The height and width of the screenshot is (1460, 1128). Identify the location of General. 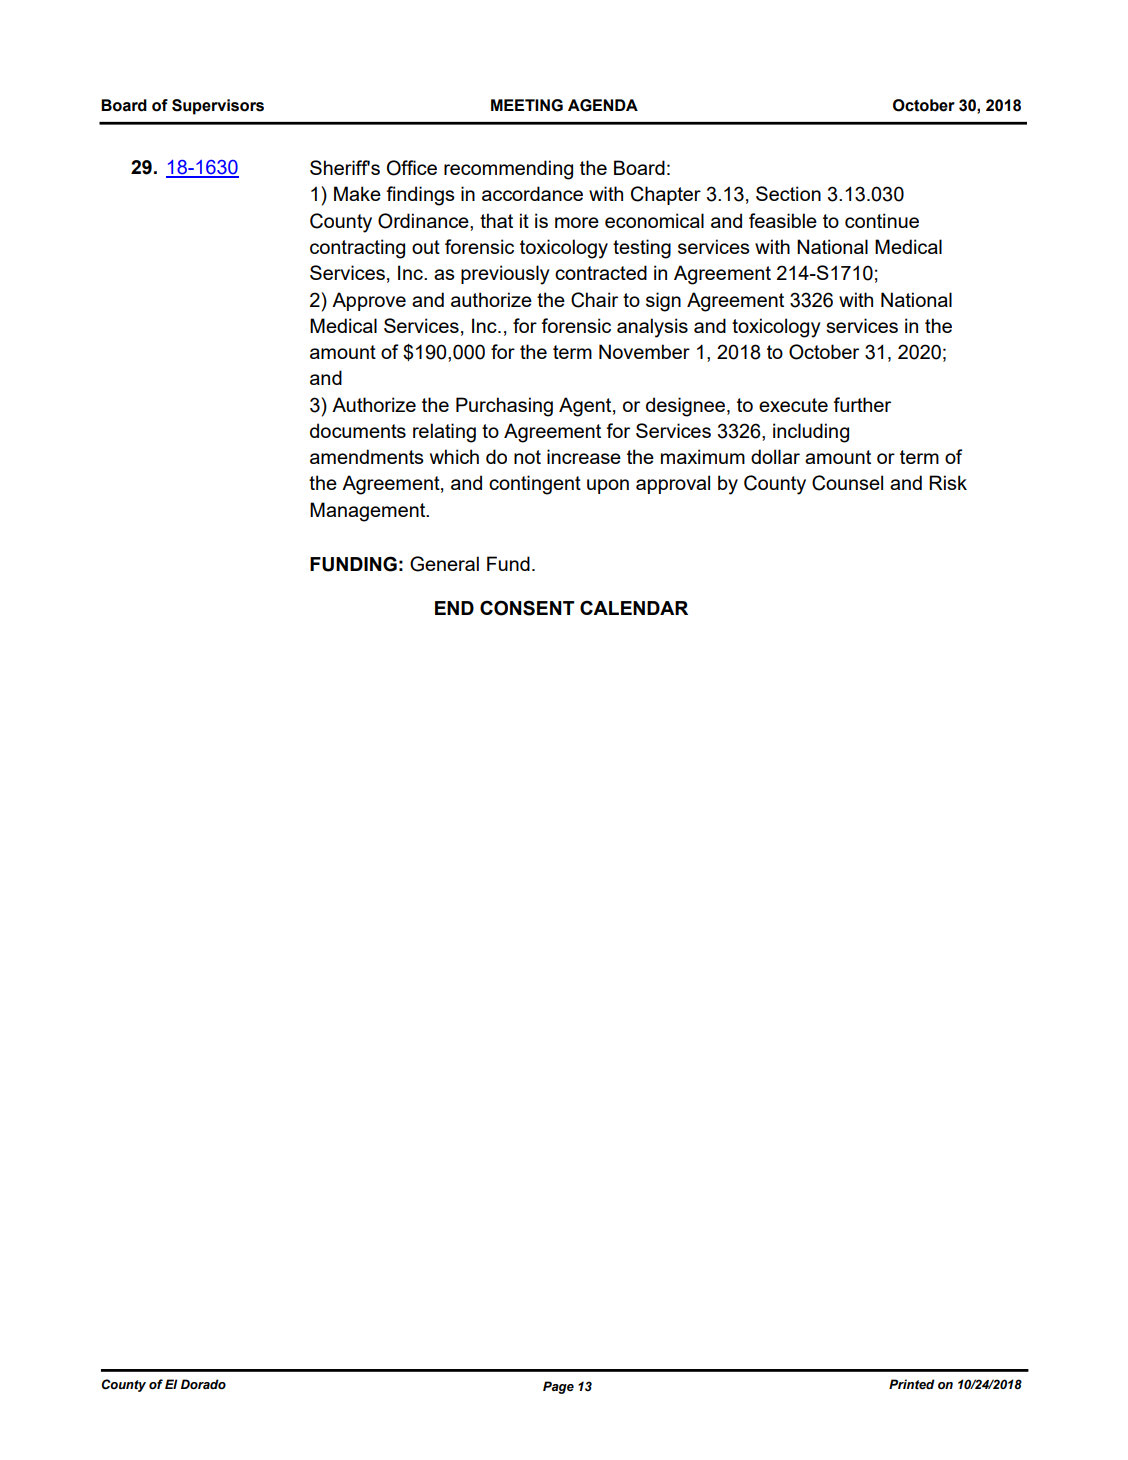
(444, 564).
